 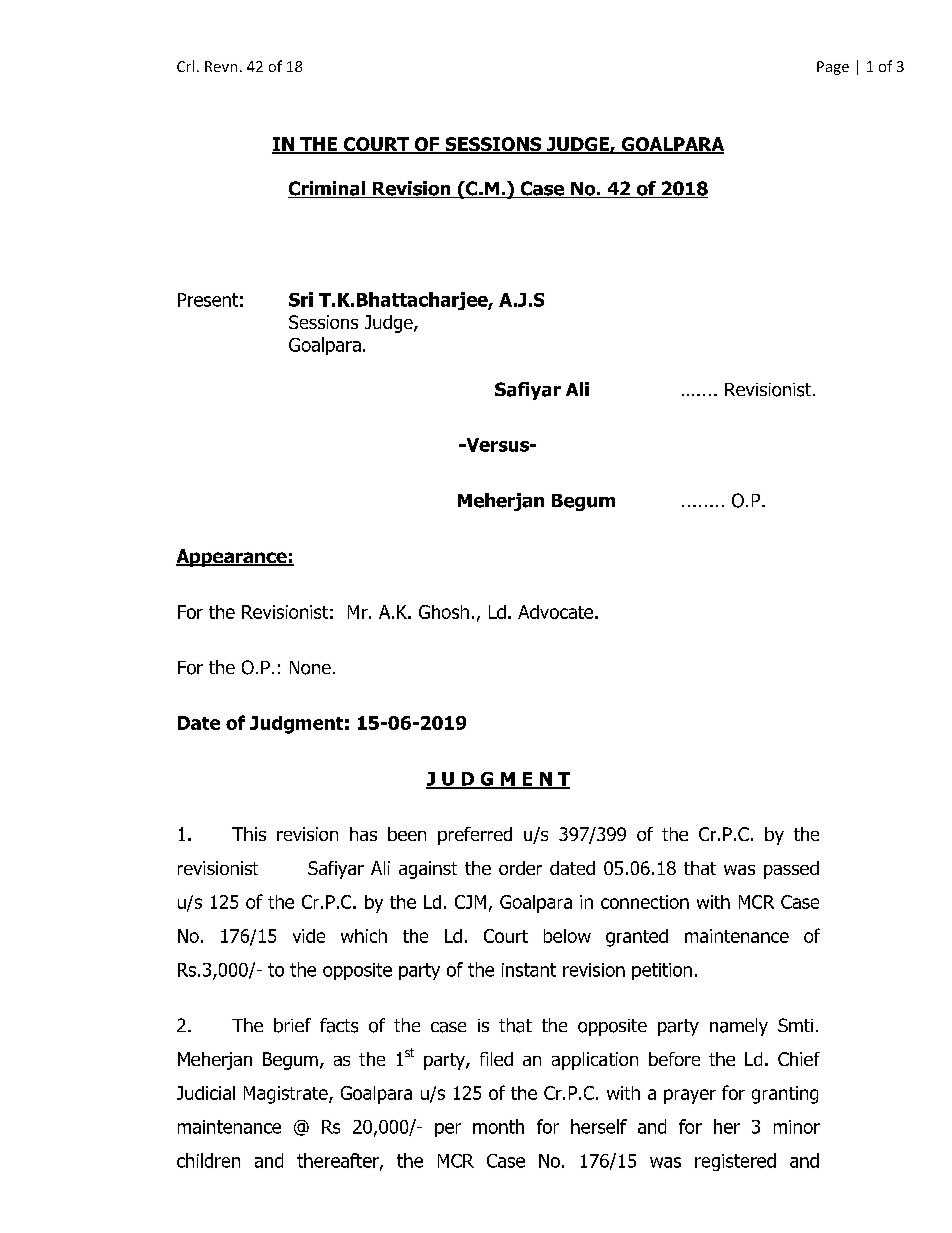 I want to click on None, so click(x=310, y=668).
